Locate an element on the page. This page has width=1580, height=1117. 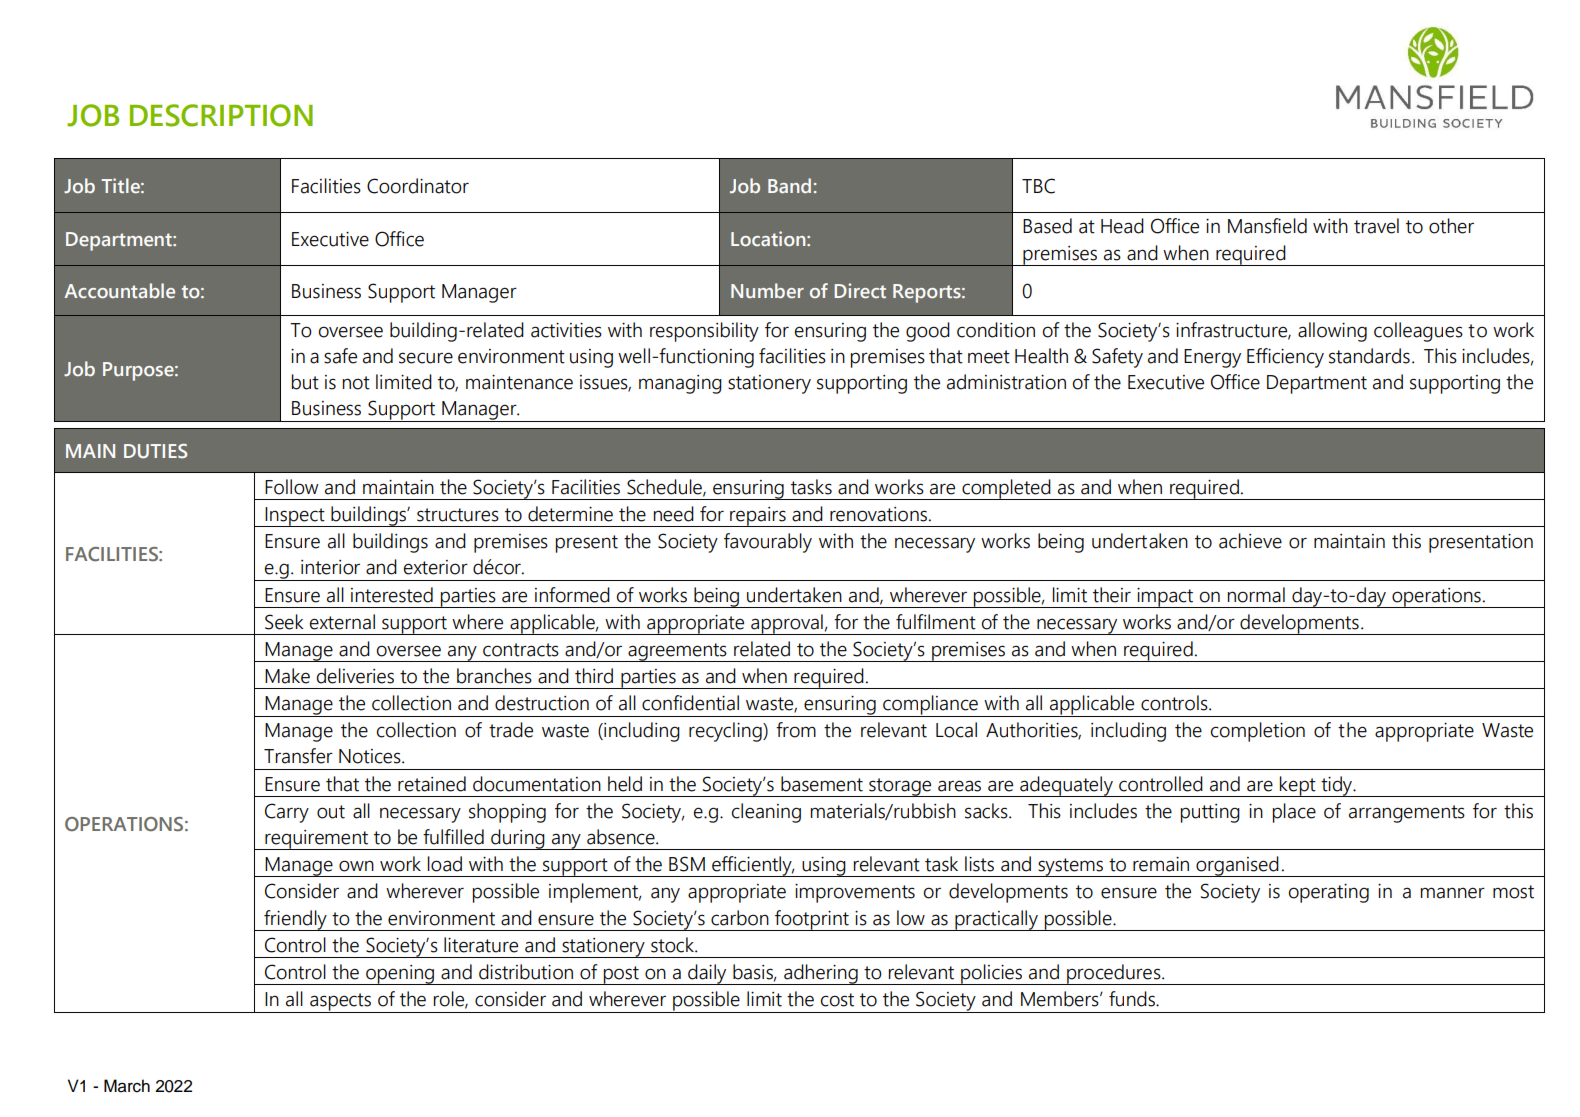
travel is located at coordinates (1376, 226).
